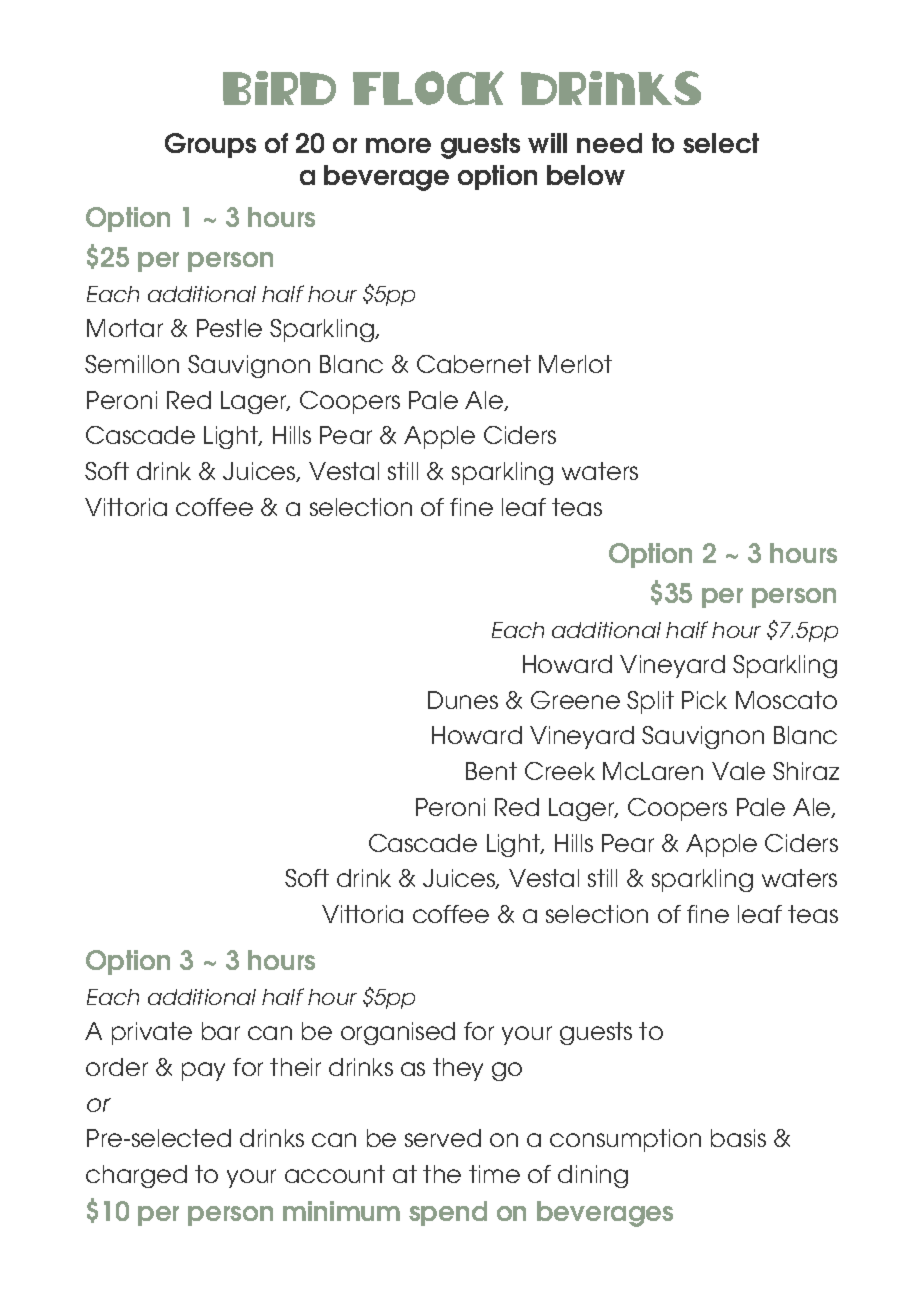  What do you see at coordinates (221, 1031) in the document?
I see `bar` at bounding box center [221, 1031].
